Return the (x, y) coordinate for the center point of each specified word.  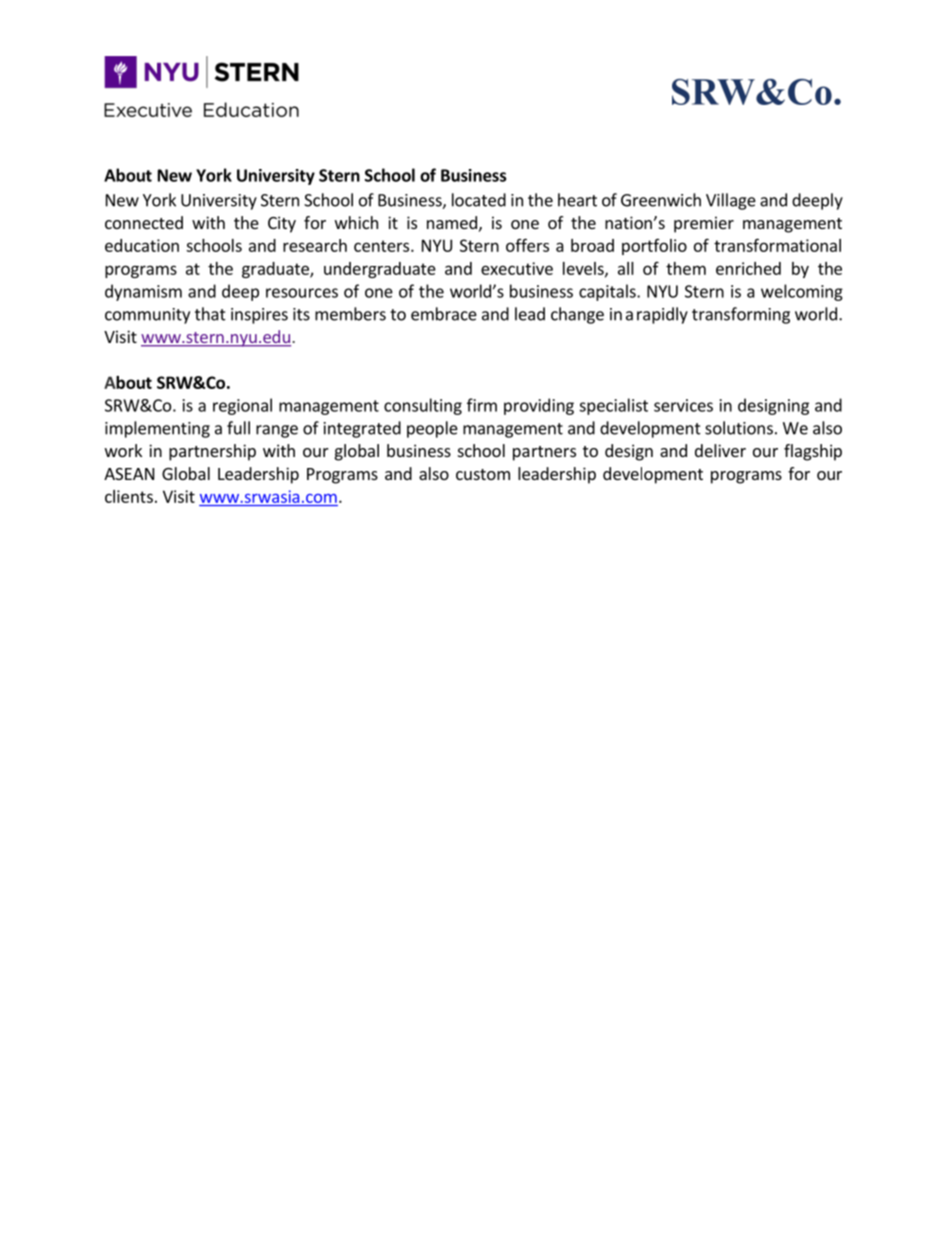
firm (482, 405)
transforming (741, 315)
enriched (748, 268)
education (142, 245)
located (479, 200)
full (238, 428)
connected (144, 222)
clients (129, 496)
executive (517, 268)
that (210, 314)
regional (242, 406)
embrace (444, 314)
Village (731, 201)
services (683, 405)
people (432, 429)
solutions (739, 428)
